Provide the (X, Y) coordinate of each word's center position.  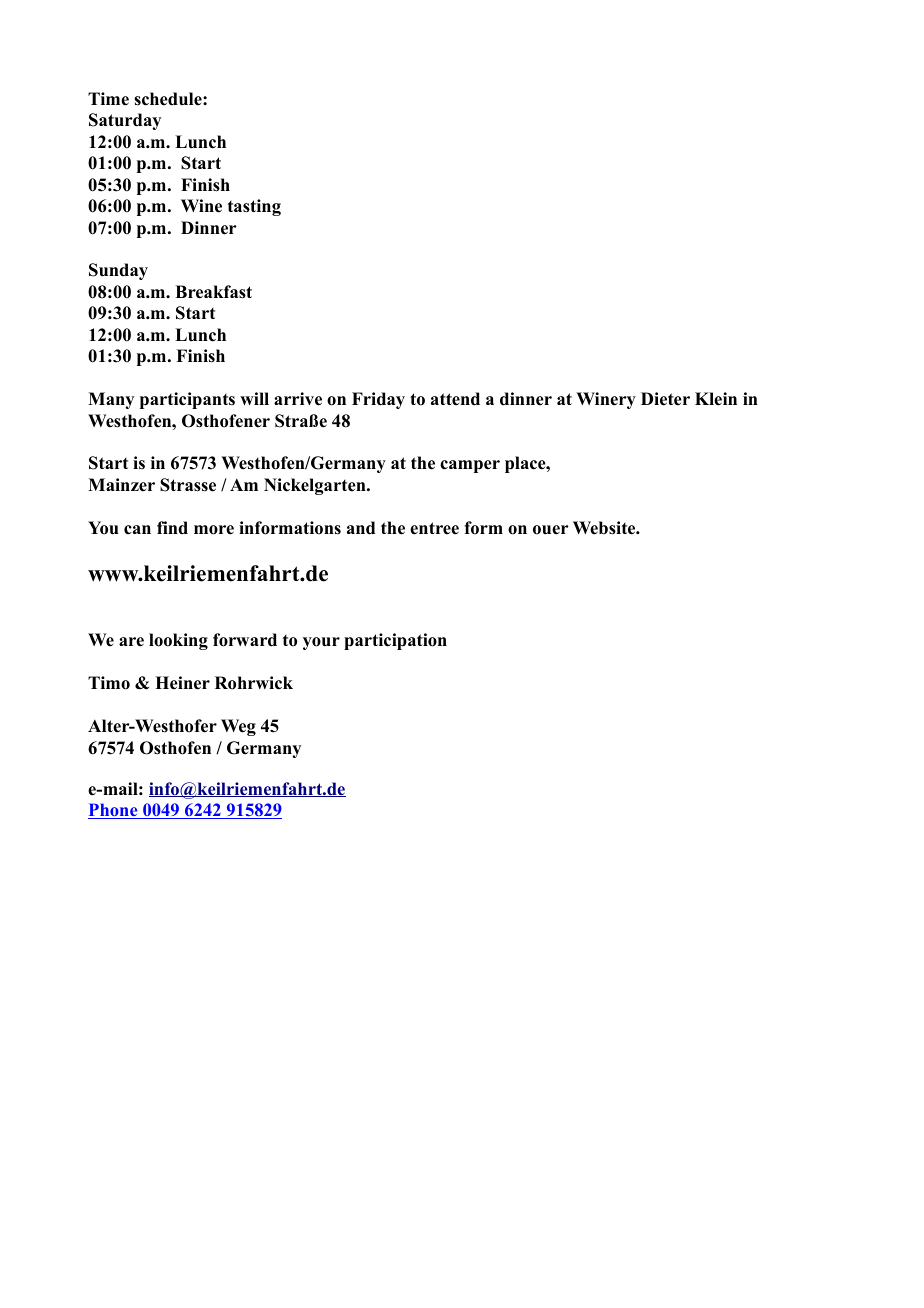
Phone (114, 811)
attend (455, 399)
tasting (254, 207)
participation (395, 641)
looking (178, 641)
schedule (169, 99)
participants (187, 400)
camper (470, 466)
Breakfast (213, 292)
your (321, 643)
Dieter (665, 399)
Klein (716, 399)
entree (434, 528)
